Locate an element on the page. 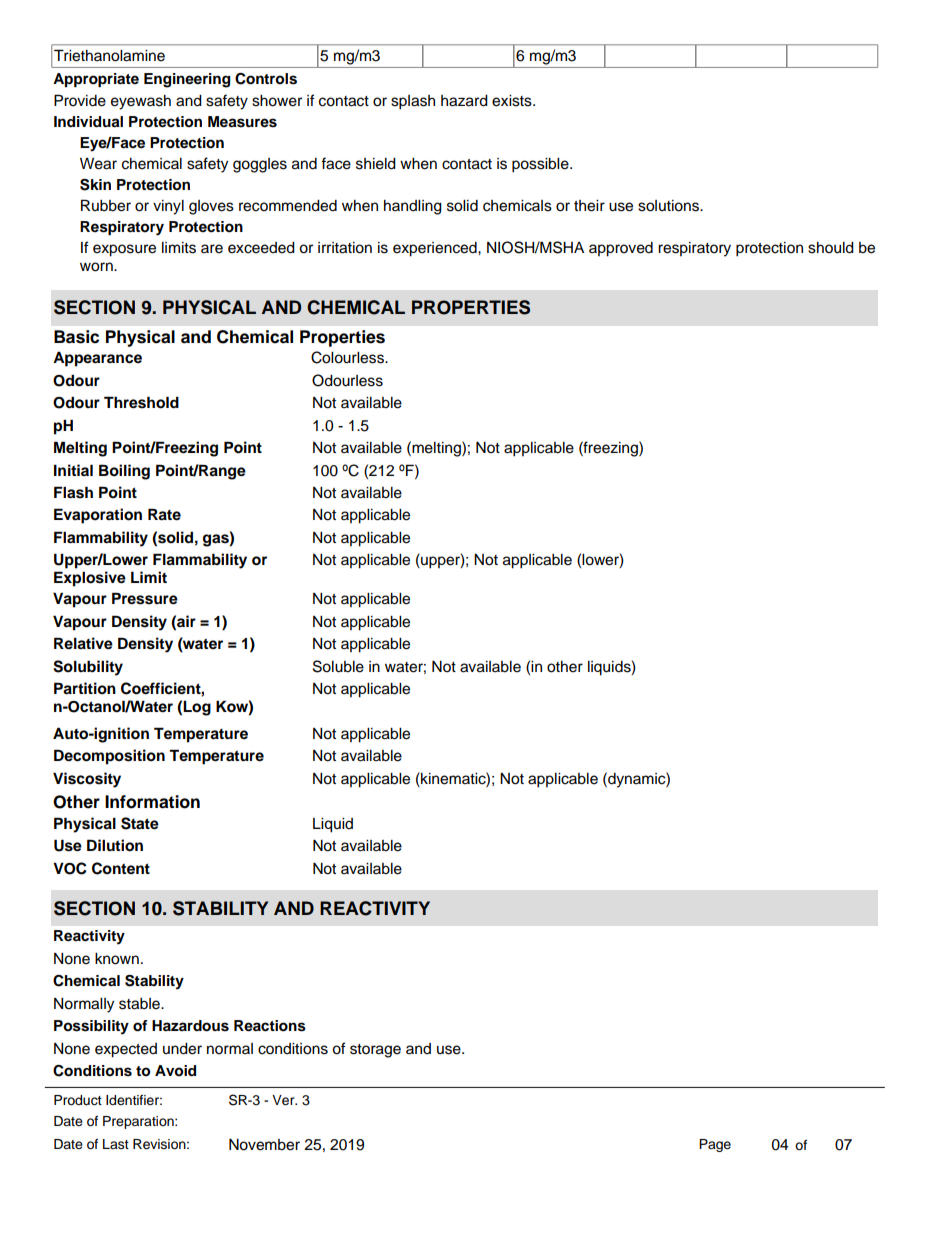 Image resolution: width=952 pixels, height=1233 pixels. Information is located at coordinates (152, 802).
